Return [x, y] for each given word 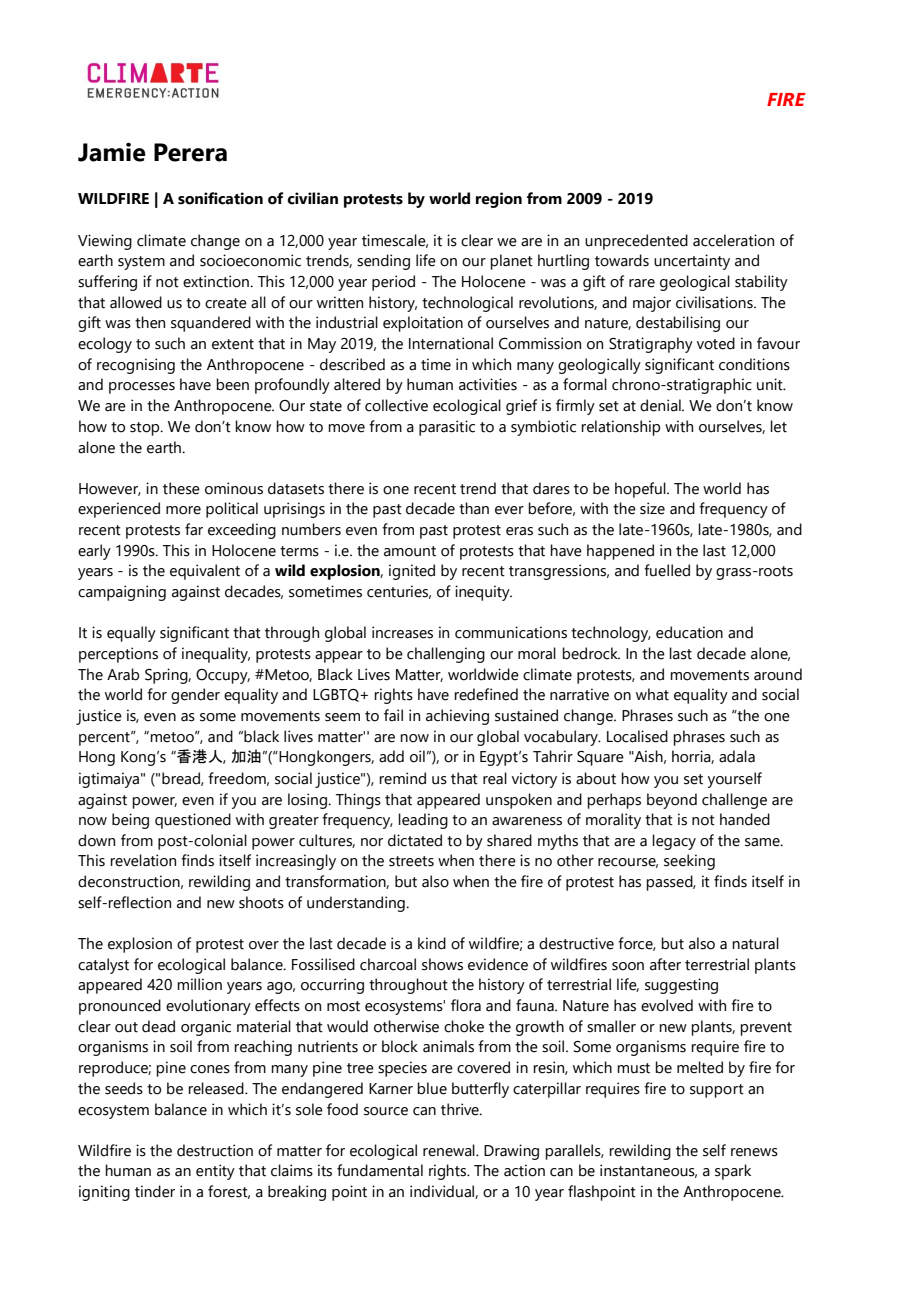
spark [733, 1172]
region [499, 200]
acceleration [733, 240]
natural [755, 943]
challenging [446, 655]
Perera [190, 152]
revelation [143, 860]
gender [195, 696]
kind [432, 943]
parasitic [447, 428]
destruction [215, 1150]
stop [146, 429]
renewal [450, 1150]
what [652, 694]
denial [661, 405]
